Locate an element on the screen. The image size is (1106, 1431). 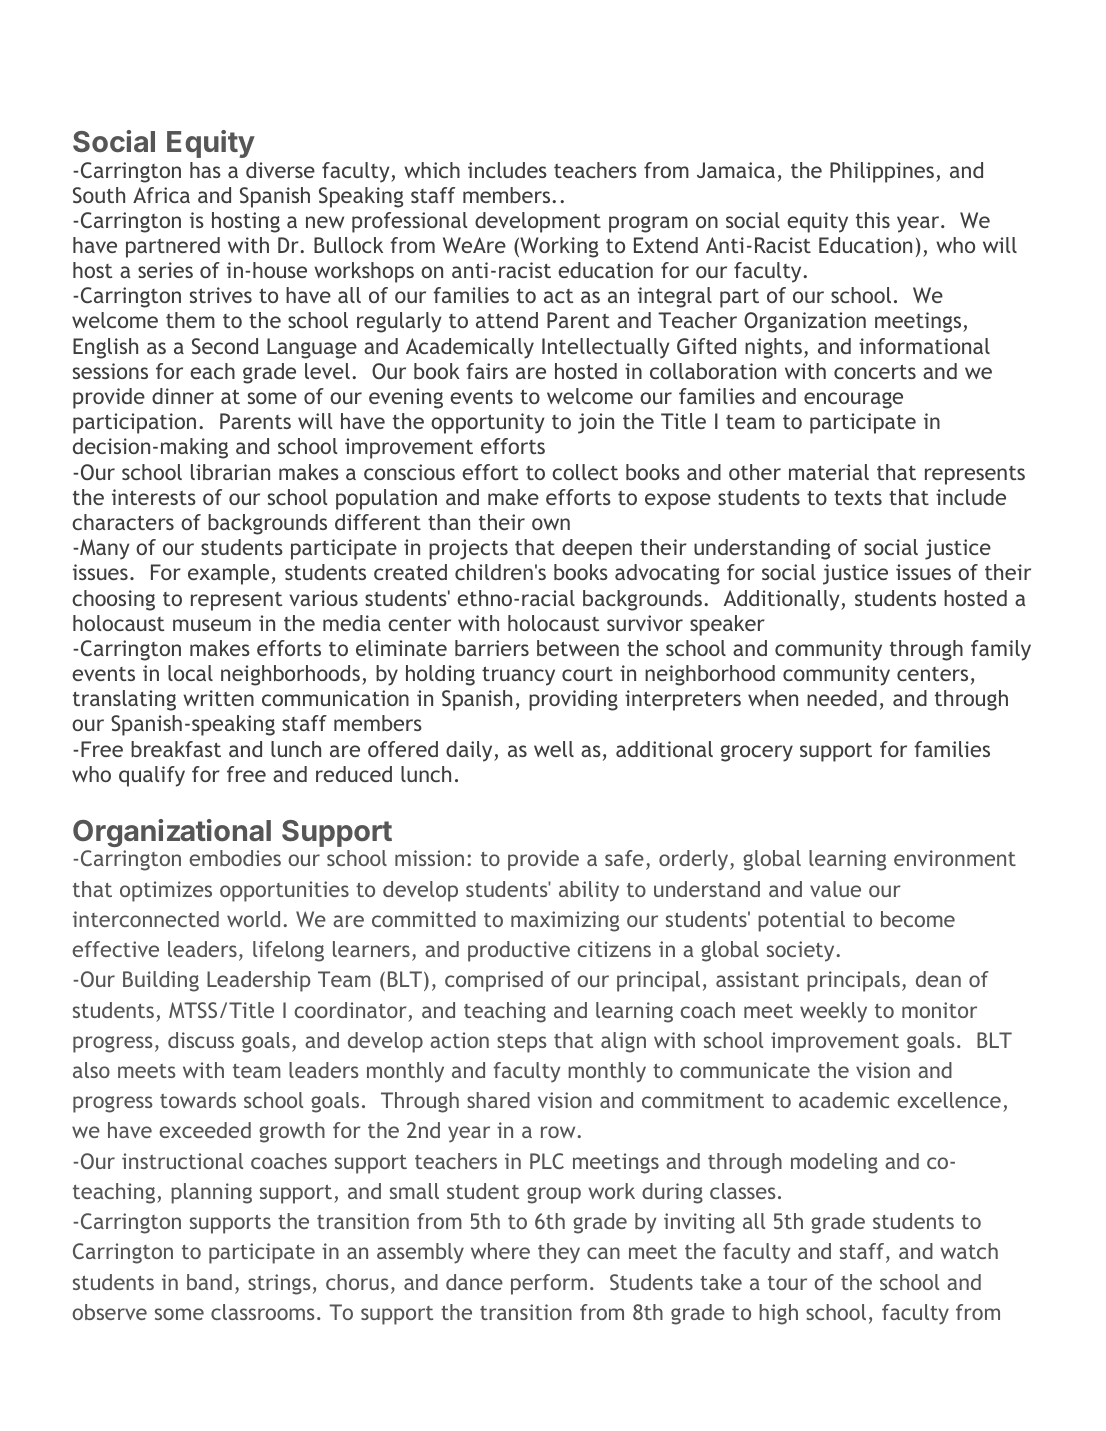
Africa is located at coordinates (161, 195).
